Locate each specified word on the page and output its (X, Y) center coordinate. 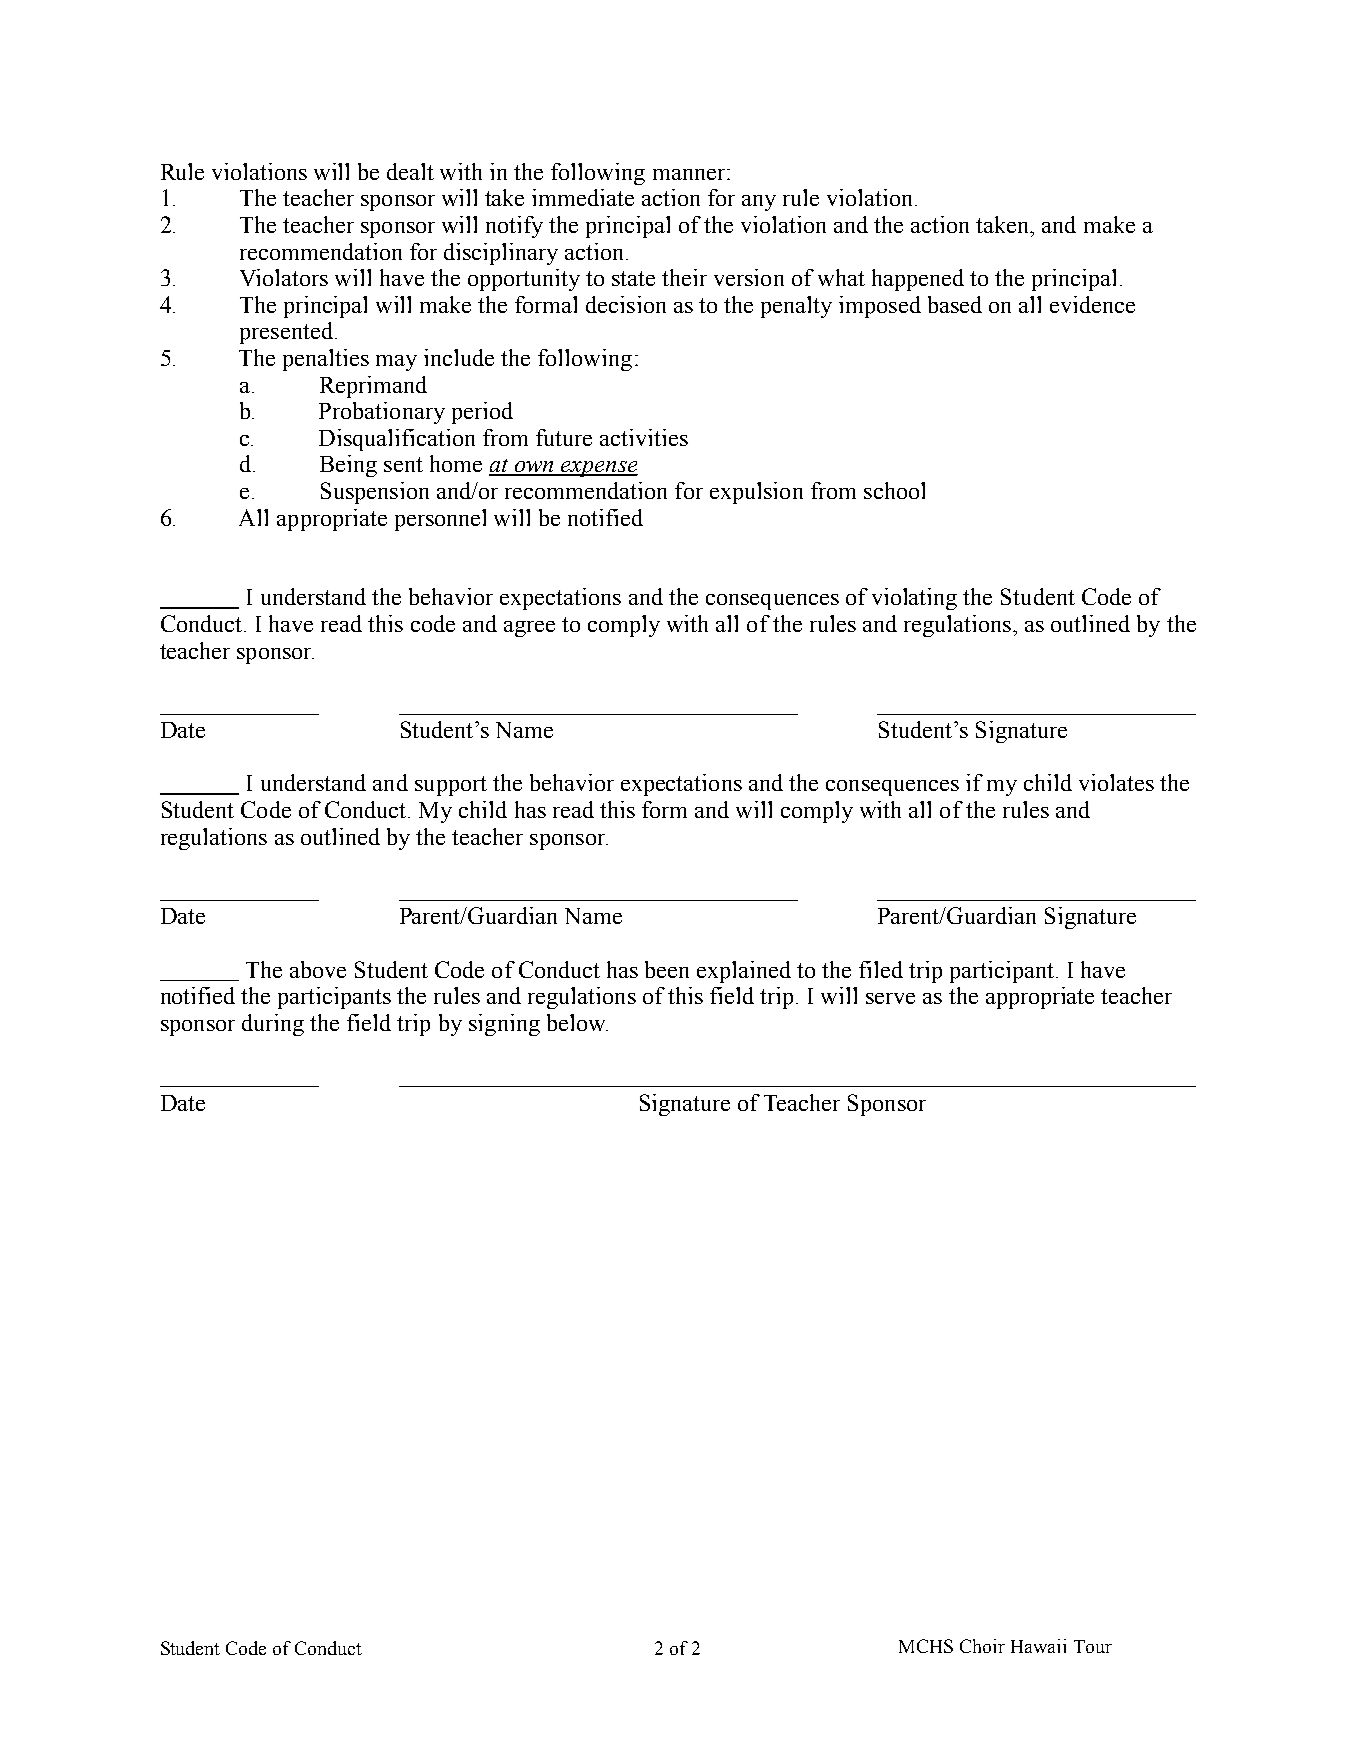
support (451, 786)
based (955, 304)
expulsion (756, 493)
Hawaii (1038, 1646)
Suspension (375, 493)
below (577, 1022)
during (273, 1025)
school (894, 490)
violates (1116, 782)
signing (504, 1025)
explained (744, 972)
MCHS (926, 1646)
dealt (410, 171)
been (667, 969)
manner (689, 174)
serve (890, 998)
